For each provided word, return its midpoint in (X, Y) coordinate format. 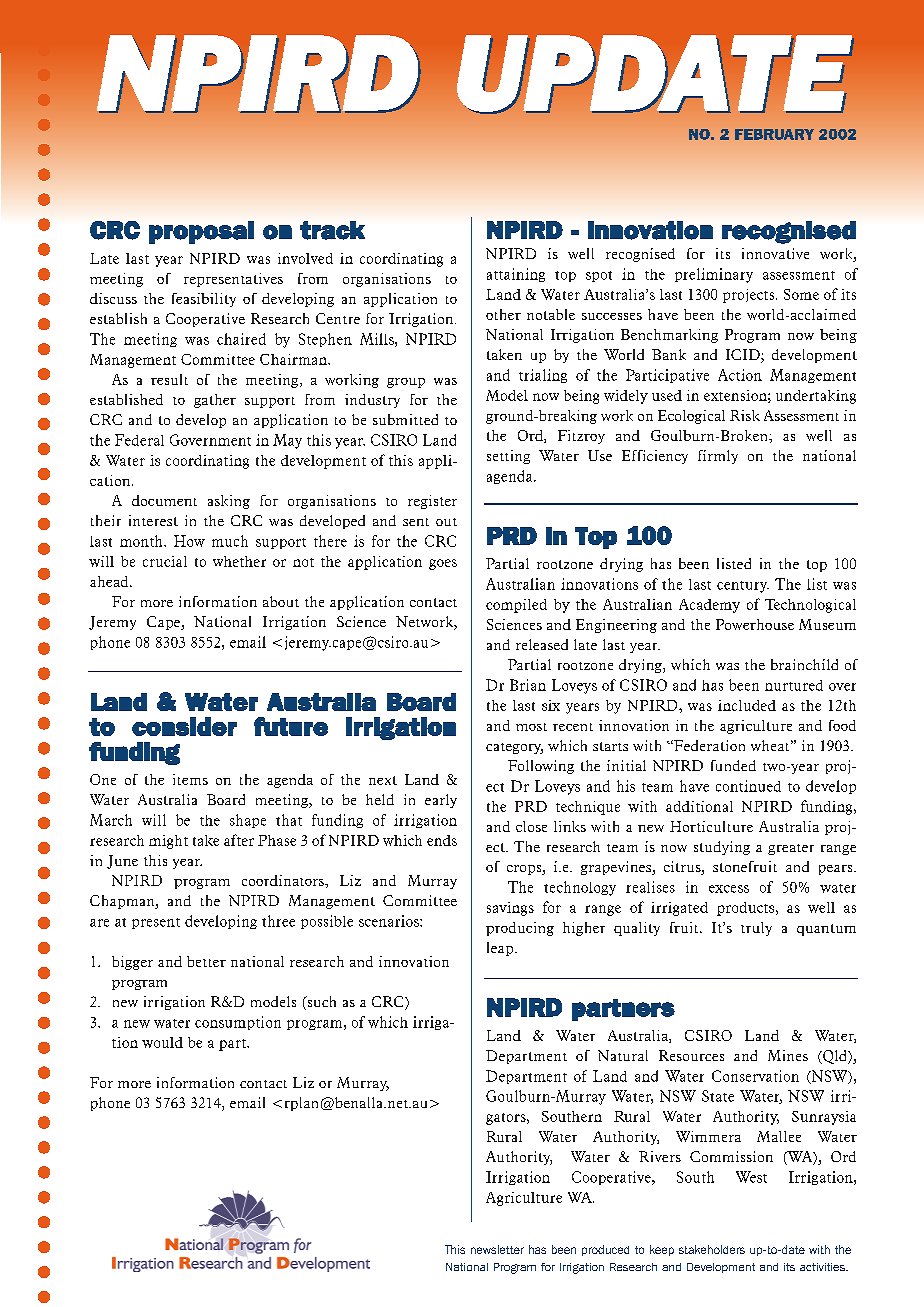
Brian (528, 685)
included (747, 705)
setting (508, 457)
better (206, 961)
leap (500, 949)
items (190, 779)
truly (756, 929)
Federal (139, 440)
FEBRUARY (774, 134)
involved (305, 258)
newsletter (497, 1249)
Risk (745, 415)
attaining (516, 275)
